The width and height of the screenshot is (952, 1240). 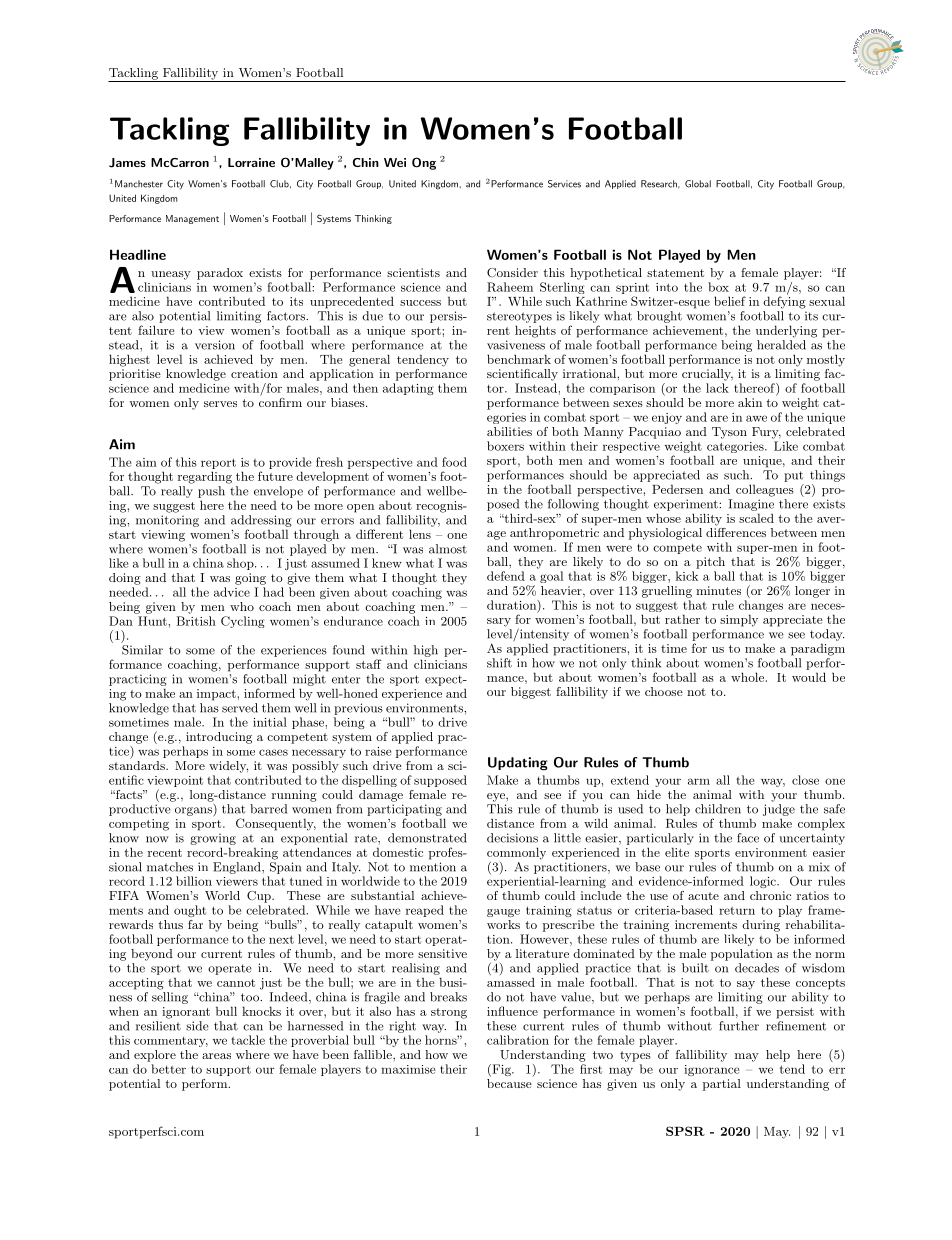 What do you see at coordinates (213, 839) in the screenshot?
I see `growing` at bounding box center [213, 839].
